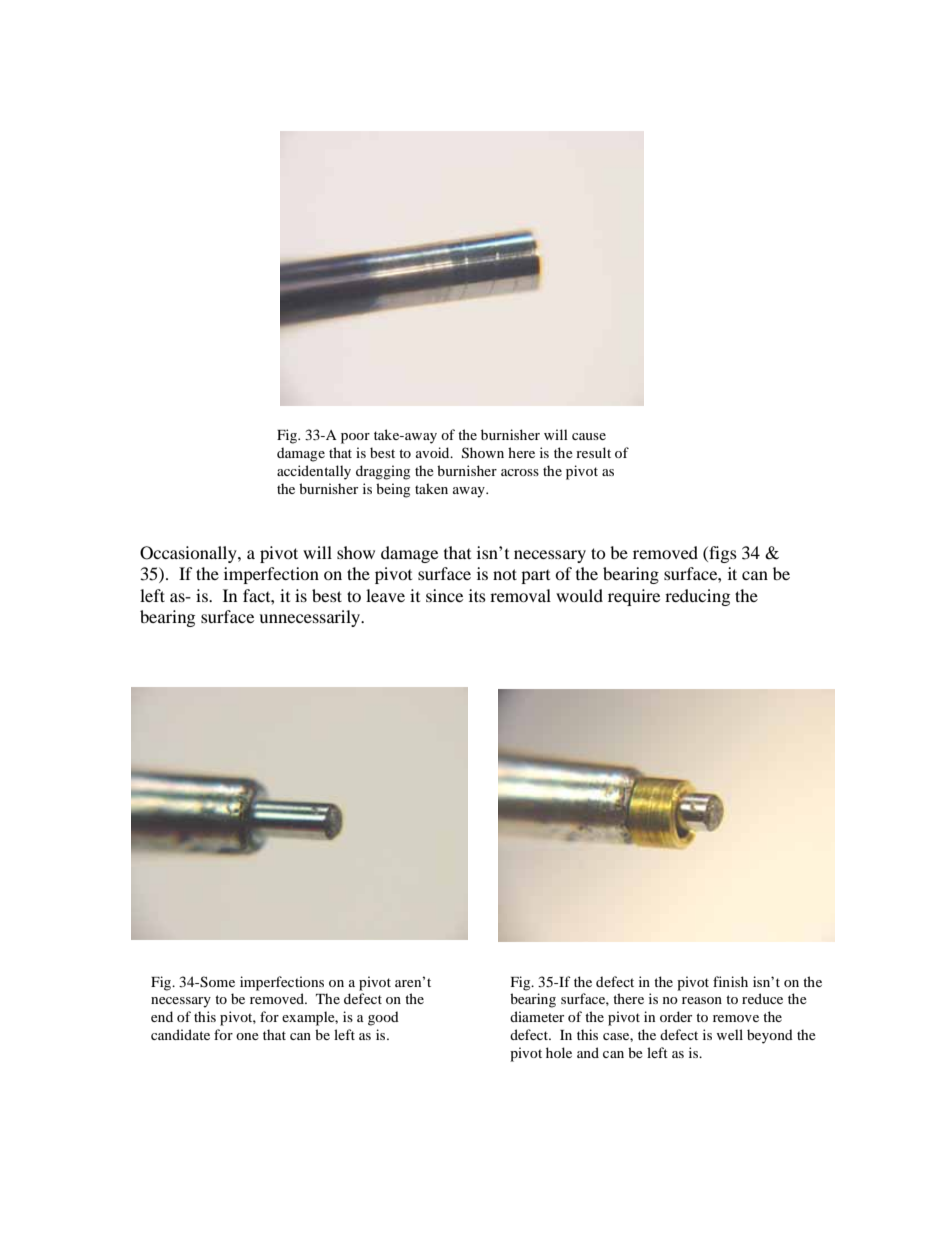 The image size is (952, 1233). I want to click on finish, so click(730, 981).
